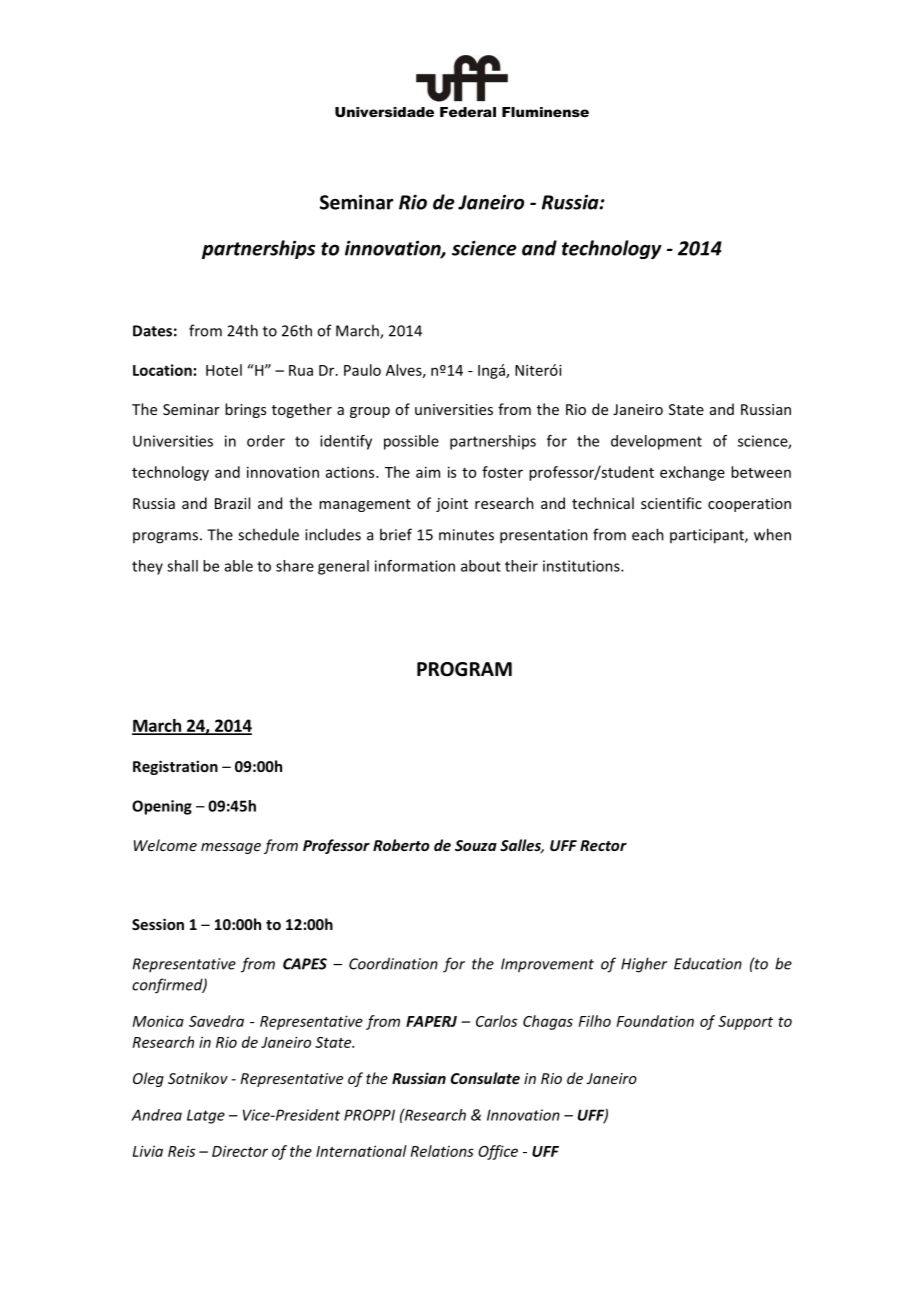 The image size is (924, 1308). I want to click on Brazil, so click(232, 503).
